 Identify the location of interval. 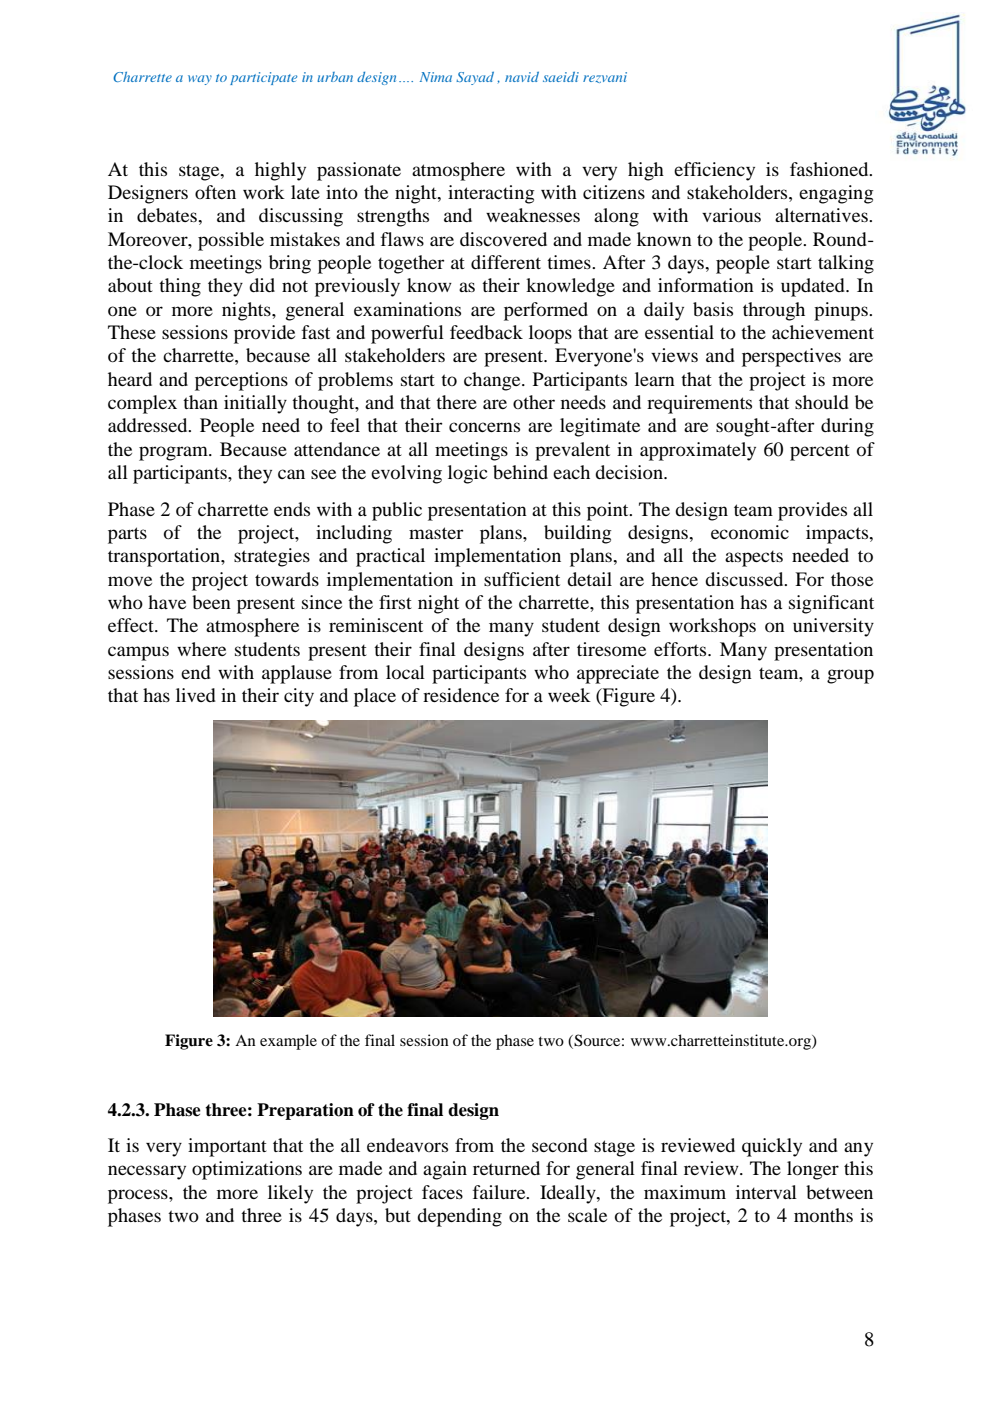
(766, 1192).
